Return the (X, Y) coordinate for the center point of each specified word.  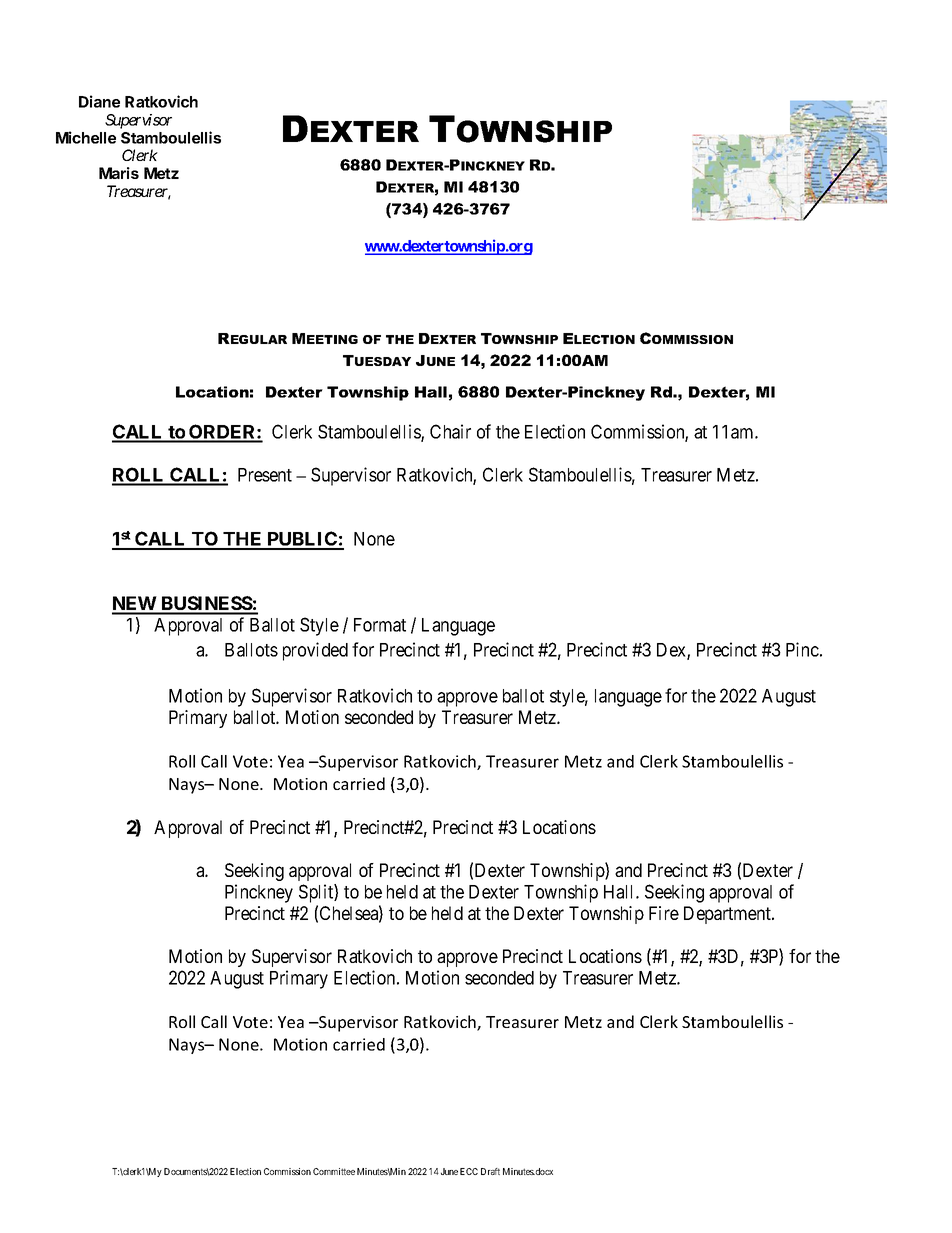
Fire (664, 913)
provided (315, 651)
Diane (99, 101)
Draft (490, 1171)
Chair (450, 431)
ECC (469, 1171)
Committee (334, 1171)
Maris (119, 173)
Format (380, 625)
